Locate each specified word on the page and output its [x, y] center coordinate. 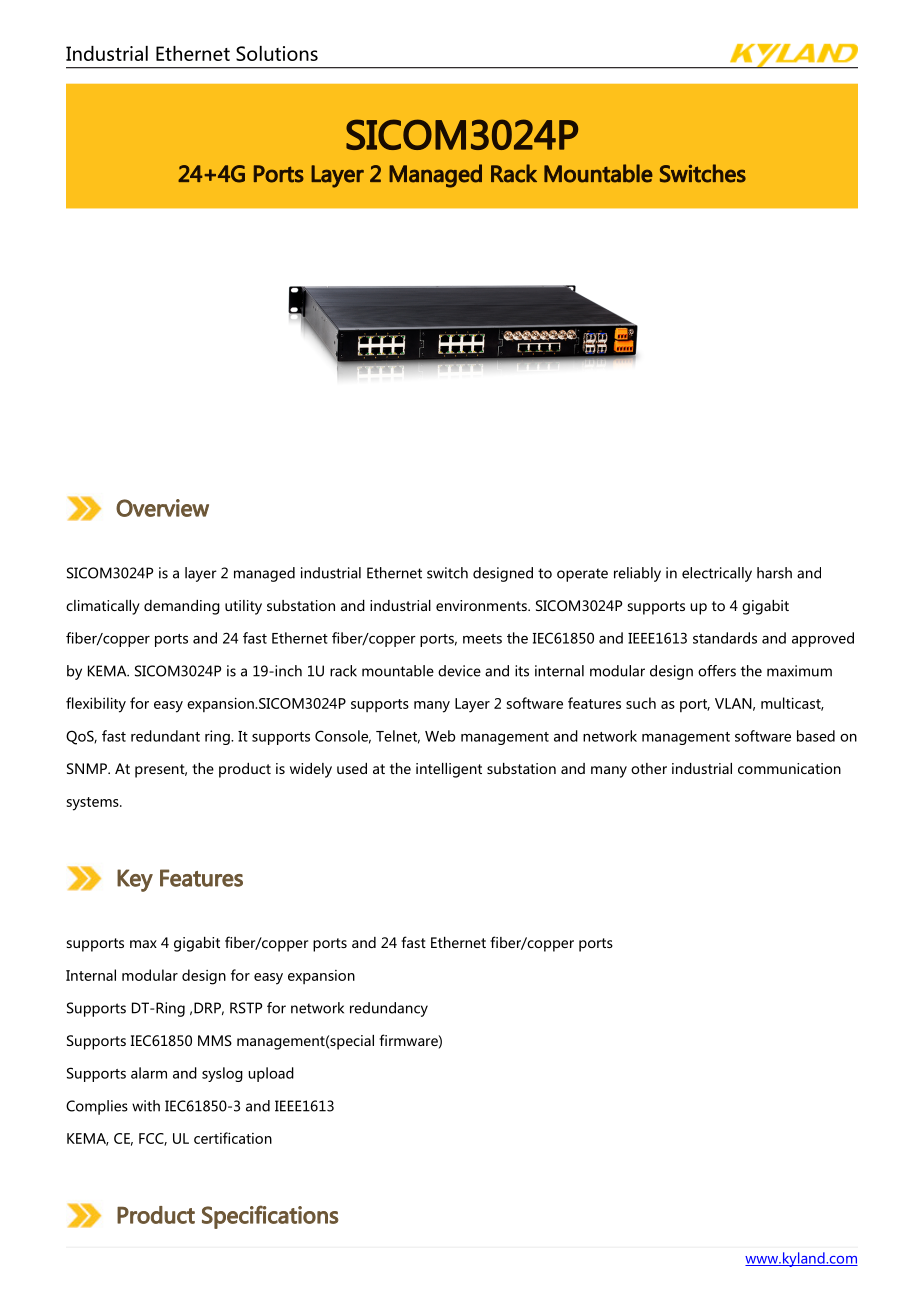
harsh [774, 573]
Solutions [277, 53]
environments [482, 605]
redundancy [389, 1009]
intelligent [449, 770]
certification [233, 1138]
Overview [162, 508]
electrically [717, 574]
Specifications [270, 1217]
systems [94, 804]
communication [789, 768]
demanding [182, 607]
